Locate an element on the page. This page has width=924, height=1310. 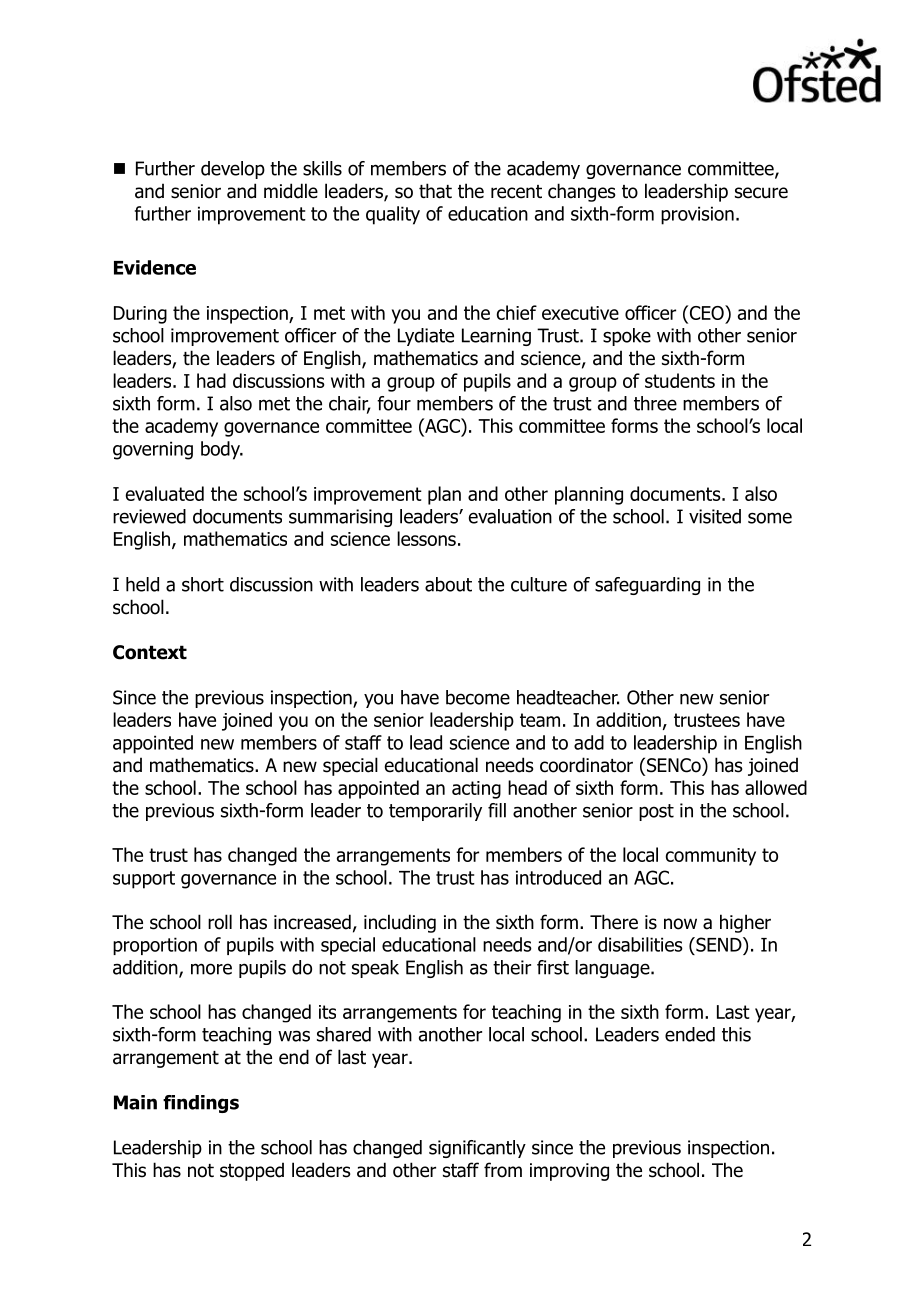
Context is located at coordinates (150, 652).
